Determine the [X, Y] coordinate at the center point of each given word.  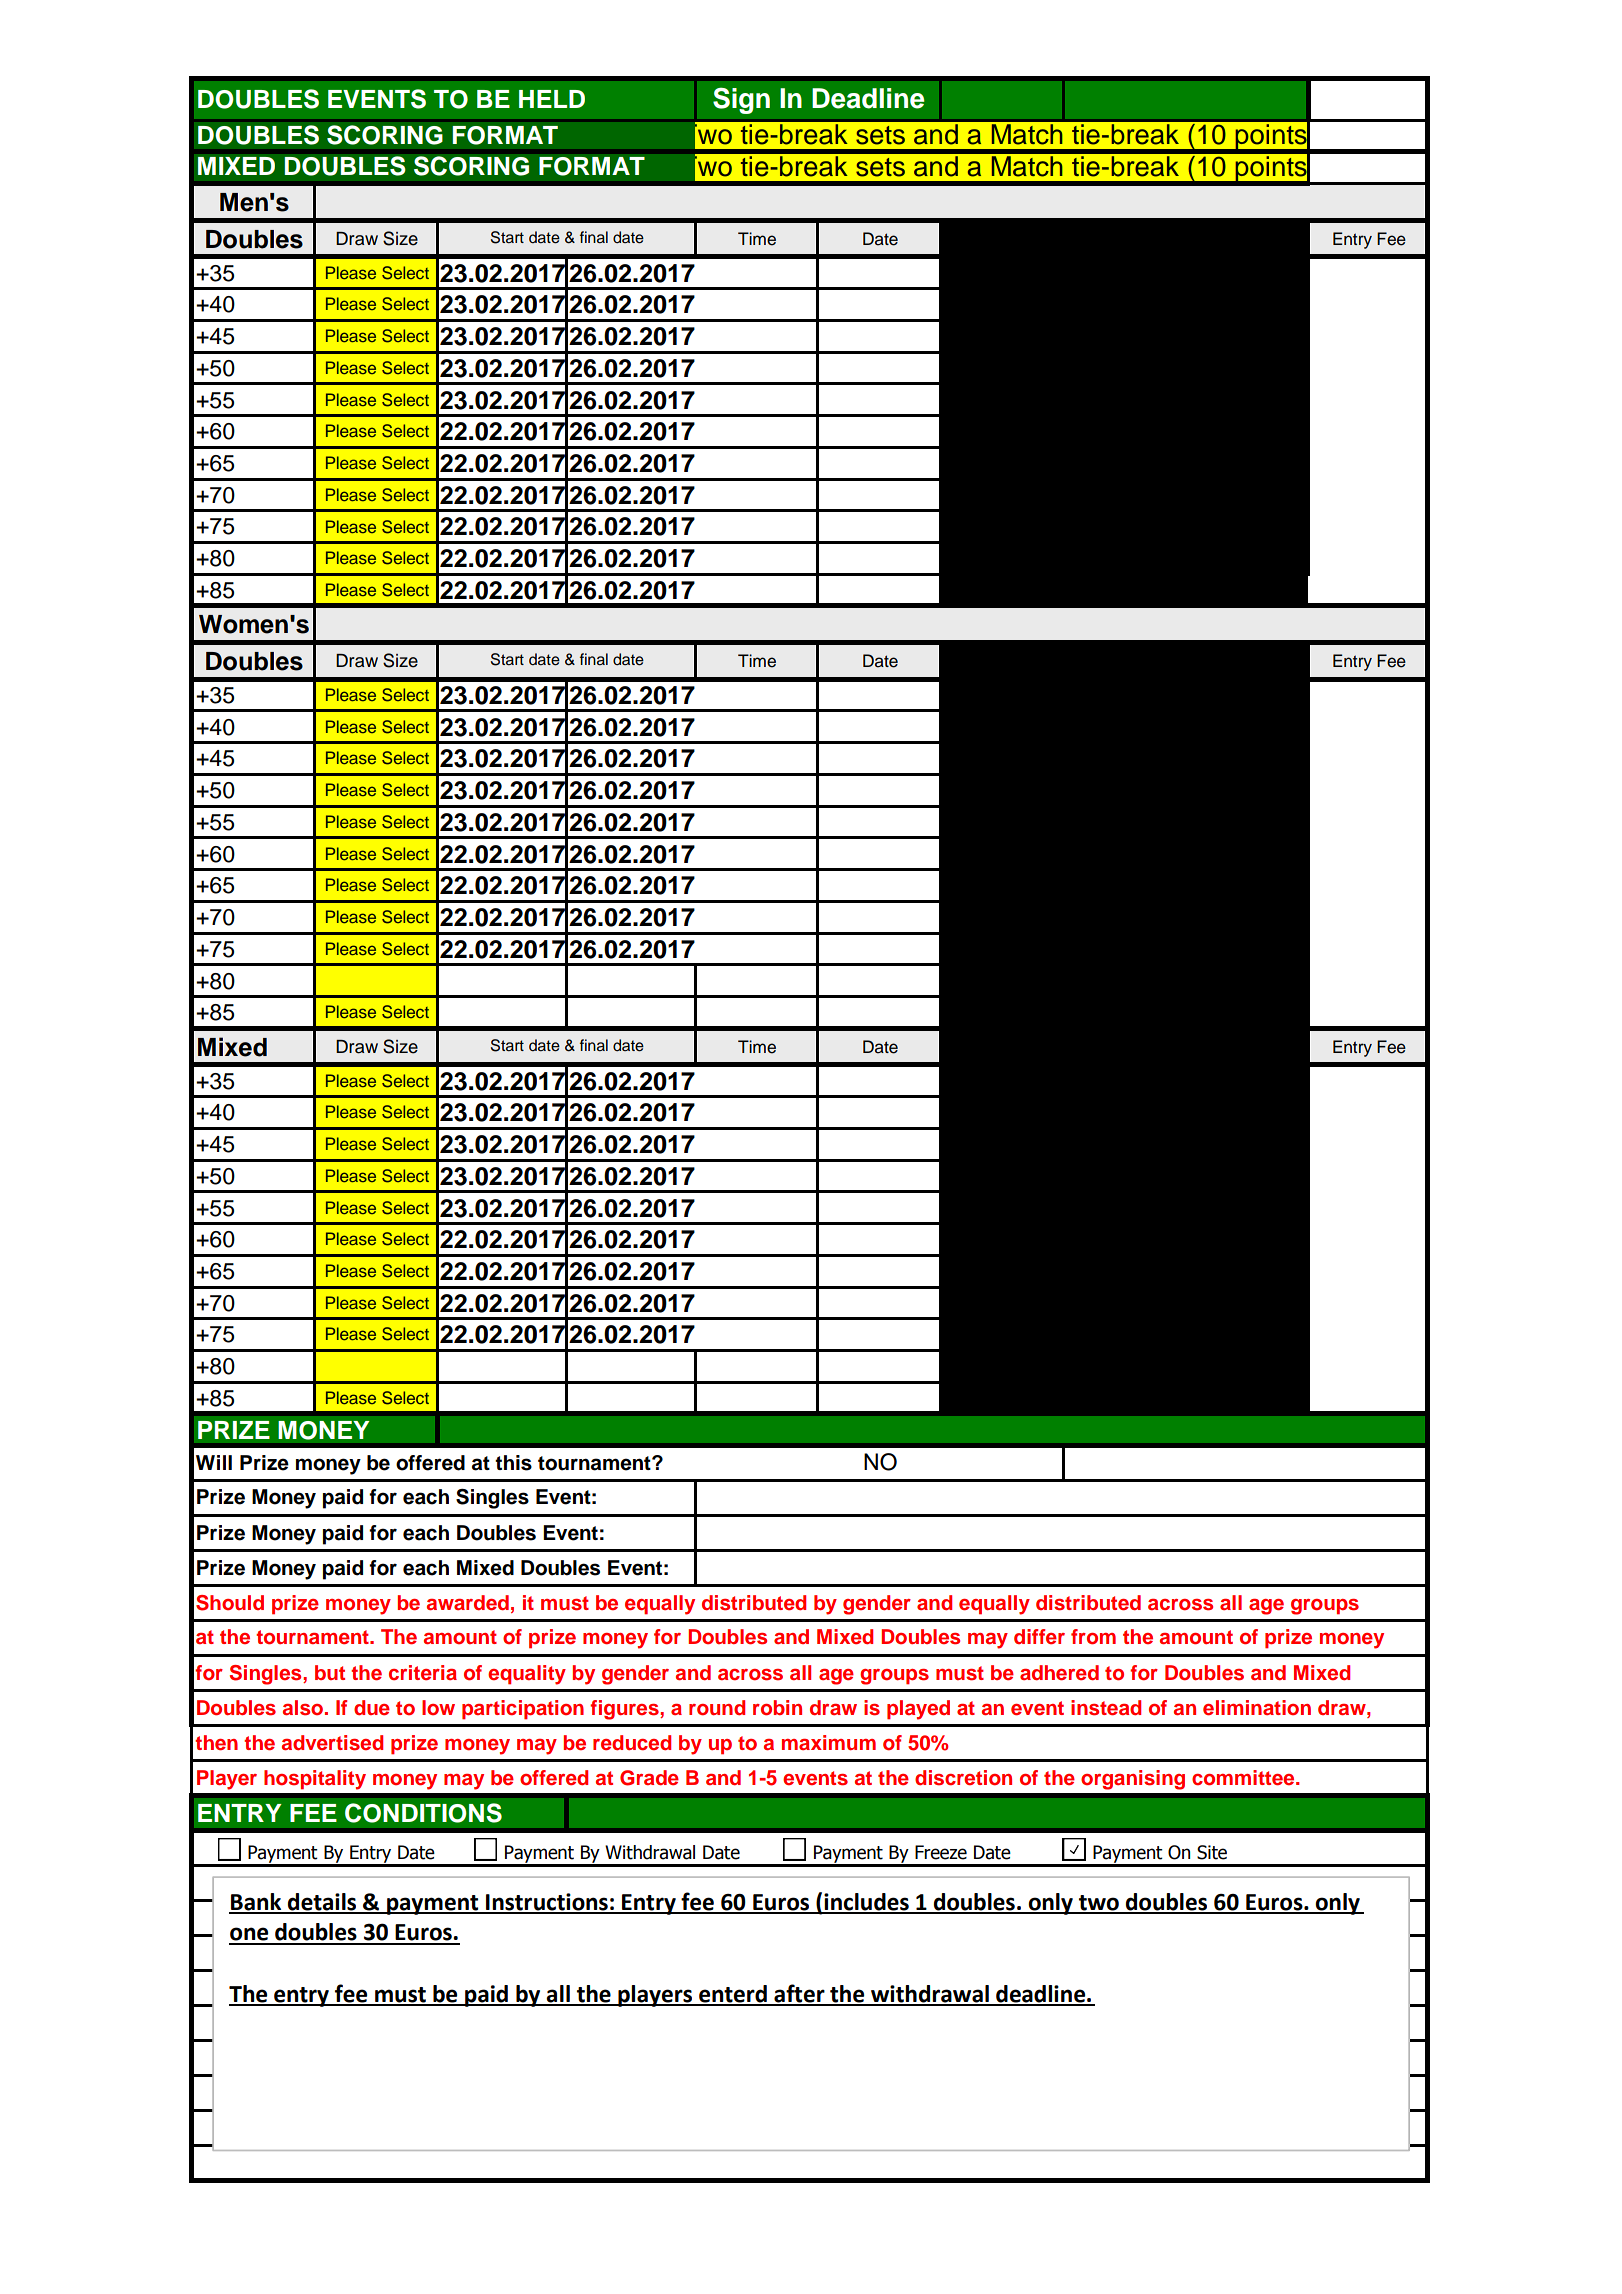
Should [230, 1603]
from [1093, 1637]
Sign [741, 100]
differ [1039, 1636]
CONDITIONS [423, 1813]
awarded [468, 1603]
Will [214, 1462]
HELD [552, 99]
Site [1212, 1852]
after [799, 1994]
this [513, 1463]
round [717, 1708]
